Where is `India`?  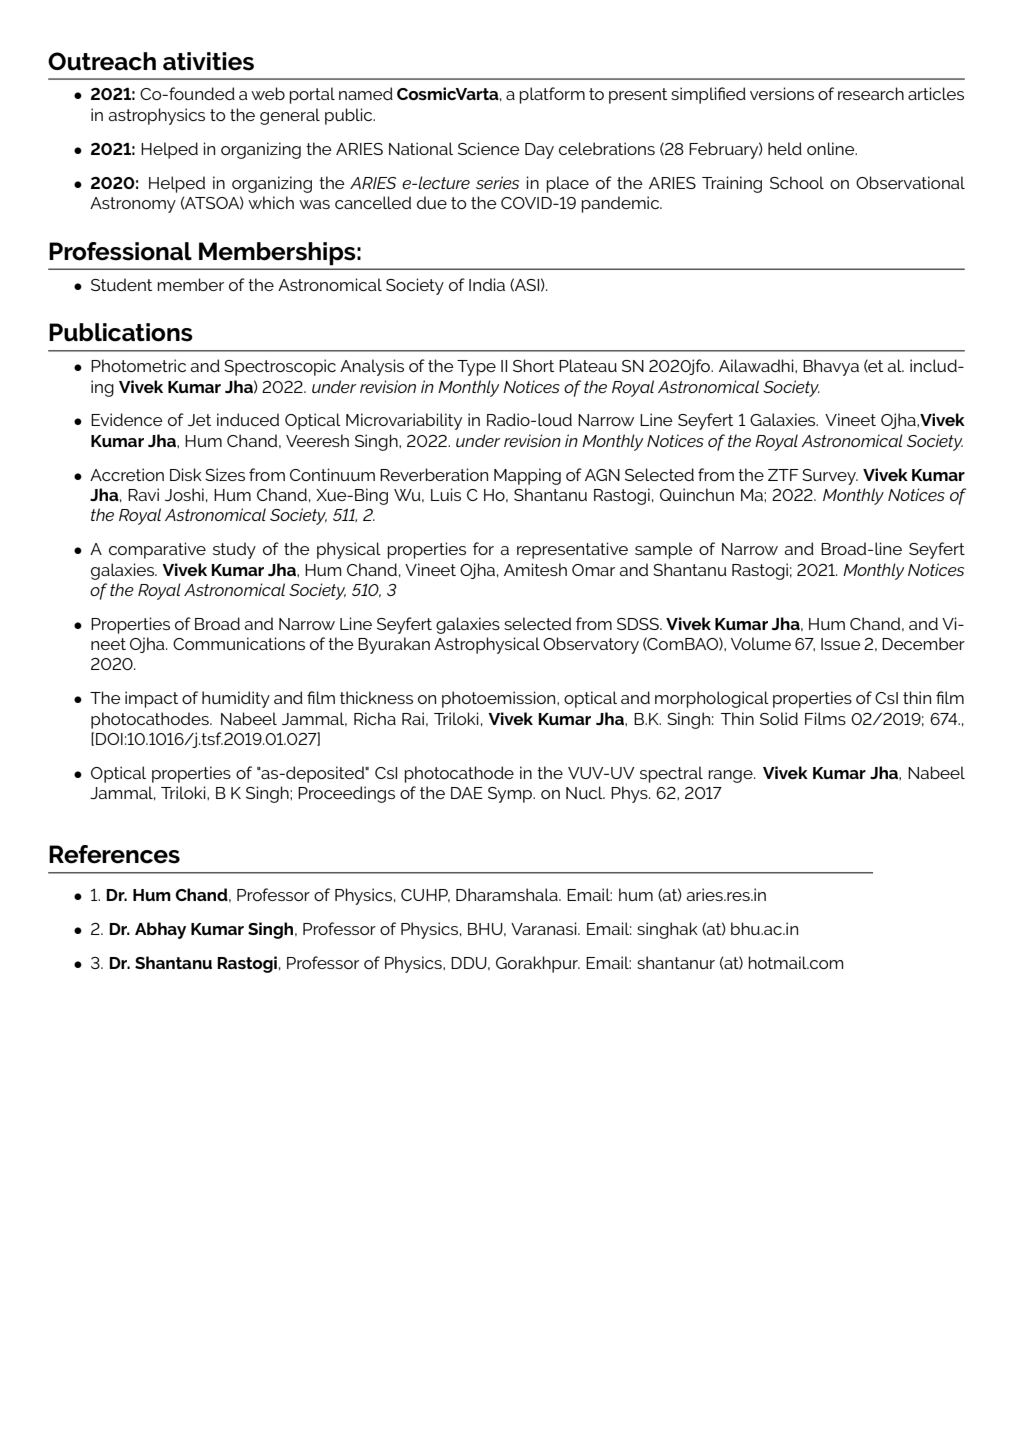 India is located at coordinates (487, 284).
